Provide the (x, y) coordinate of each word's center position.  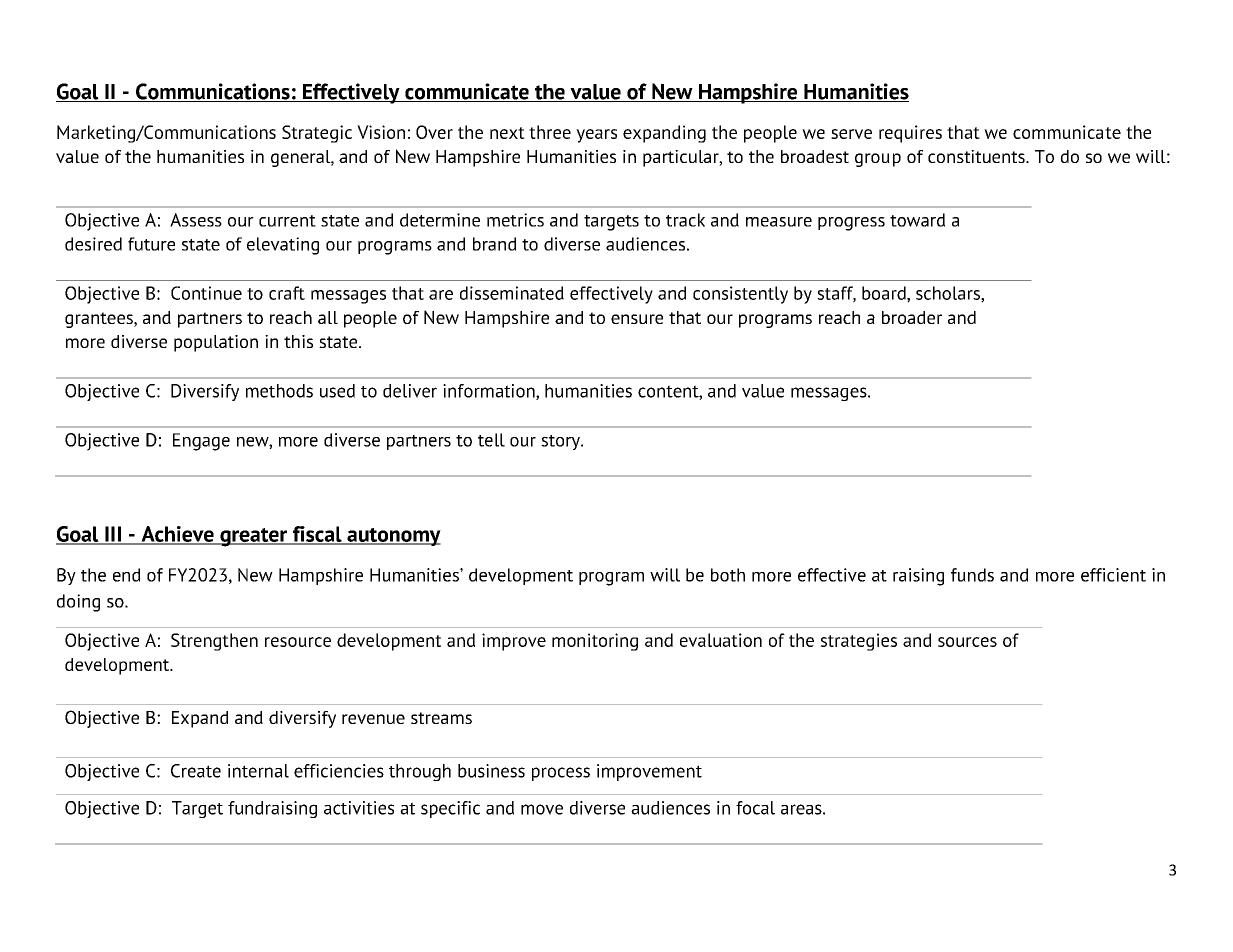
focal (755, 808)
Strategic (317, 134)
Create (196, 771)
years (596, 136)
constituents (977, 156)
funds (972, 575)
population (216, 343)
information (490, 392)
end (126, 575)
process (561, 774)
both (728, 575)
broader (912, 317)
